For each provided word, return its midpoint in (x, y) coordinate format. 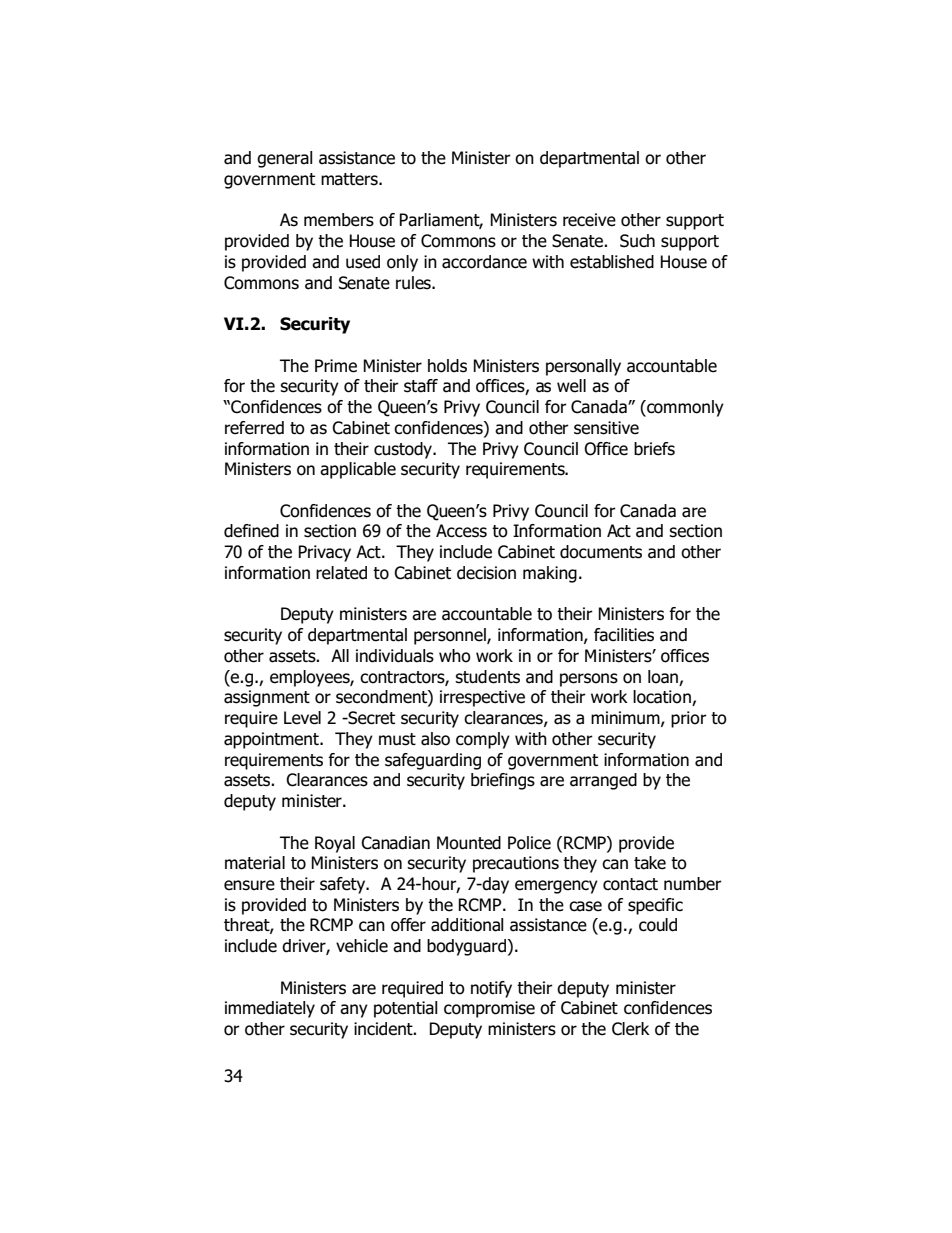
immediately (270, 1009)
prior (689, 719)
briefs (654, 449)
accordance (484, 262)
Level (302, 718)
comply (483, 740)
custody (404, 450)
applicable (358, 470)
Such (637, 241)
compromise (489, 1009)
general (285, 159)
